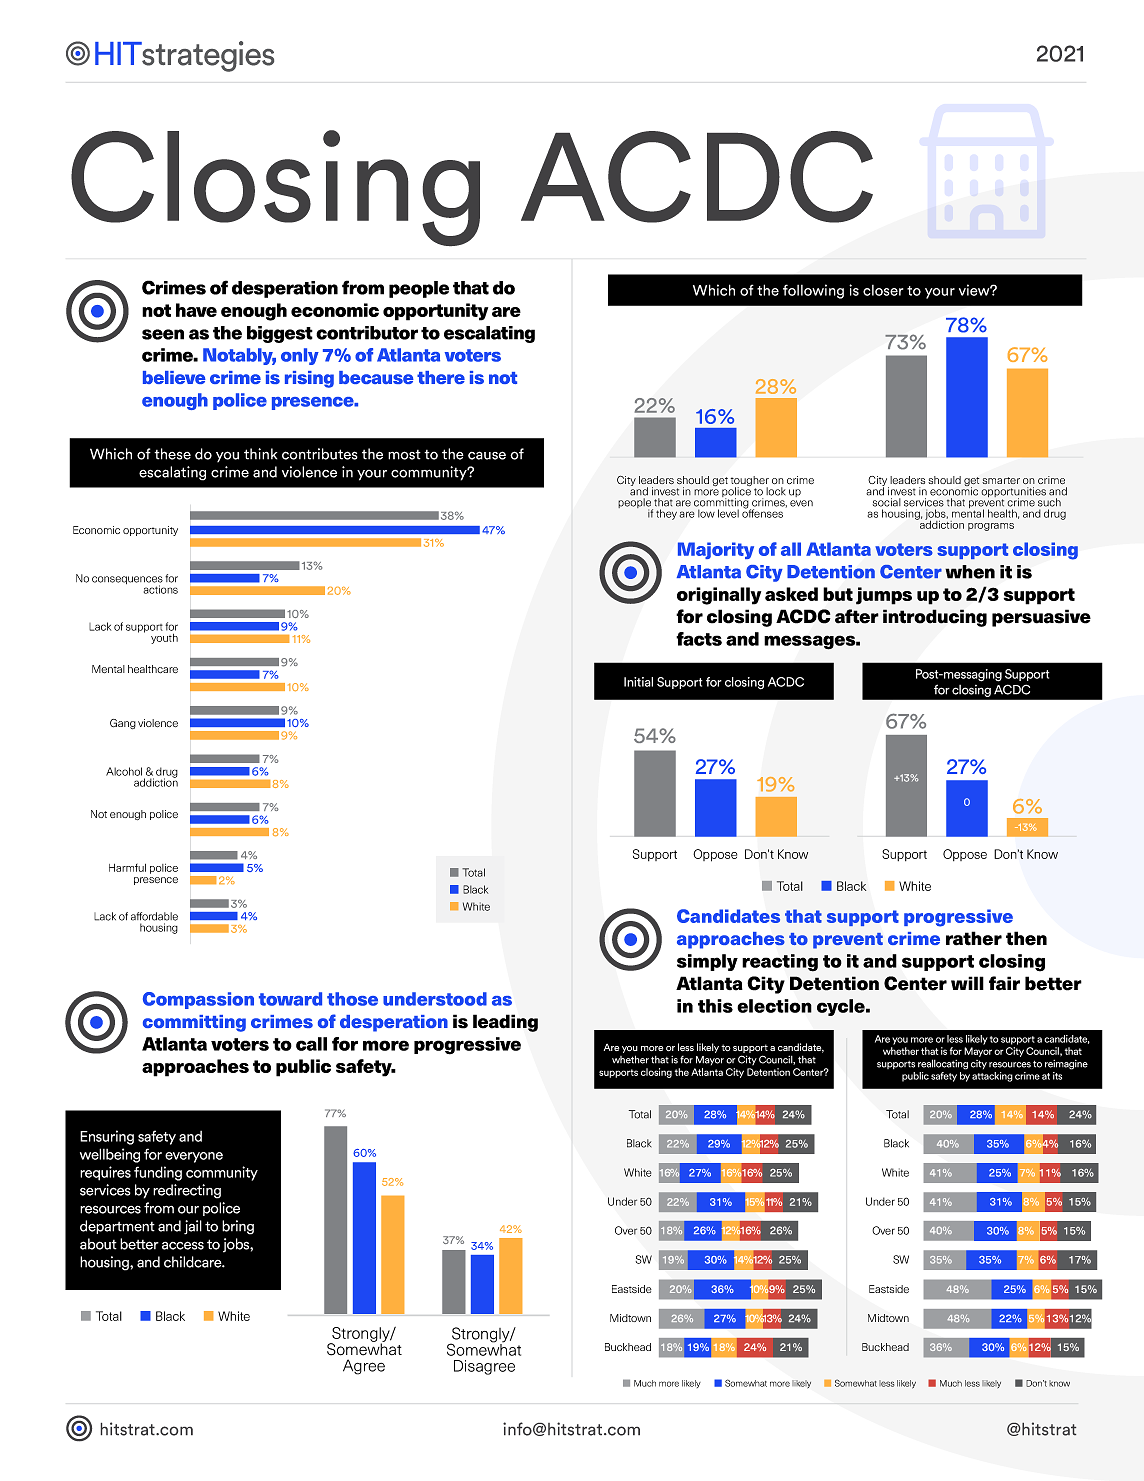  Describe the element at coordinates (935, 618) in the document. I see `introducing` at that location.
